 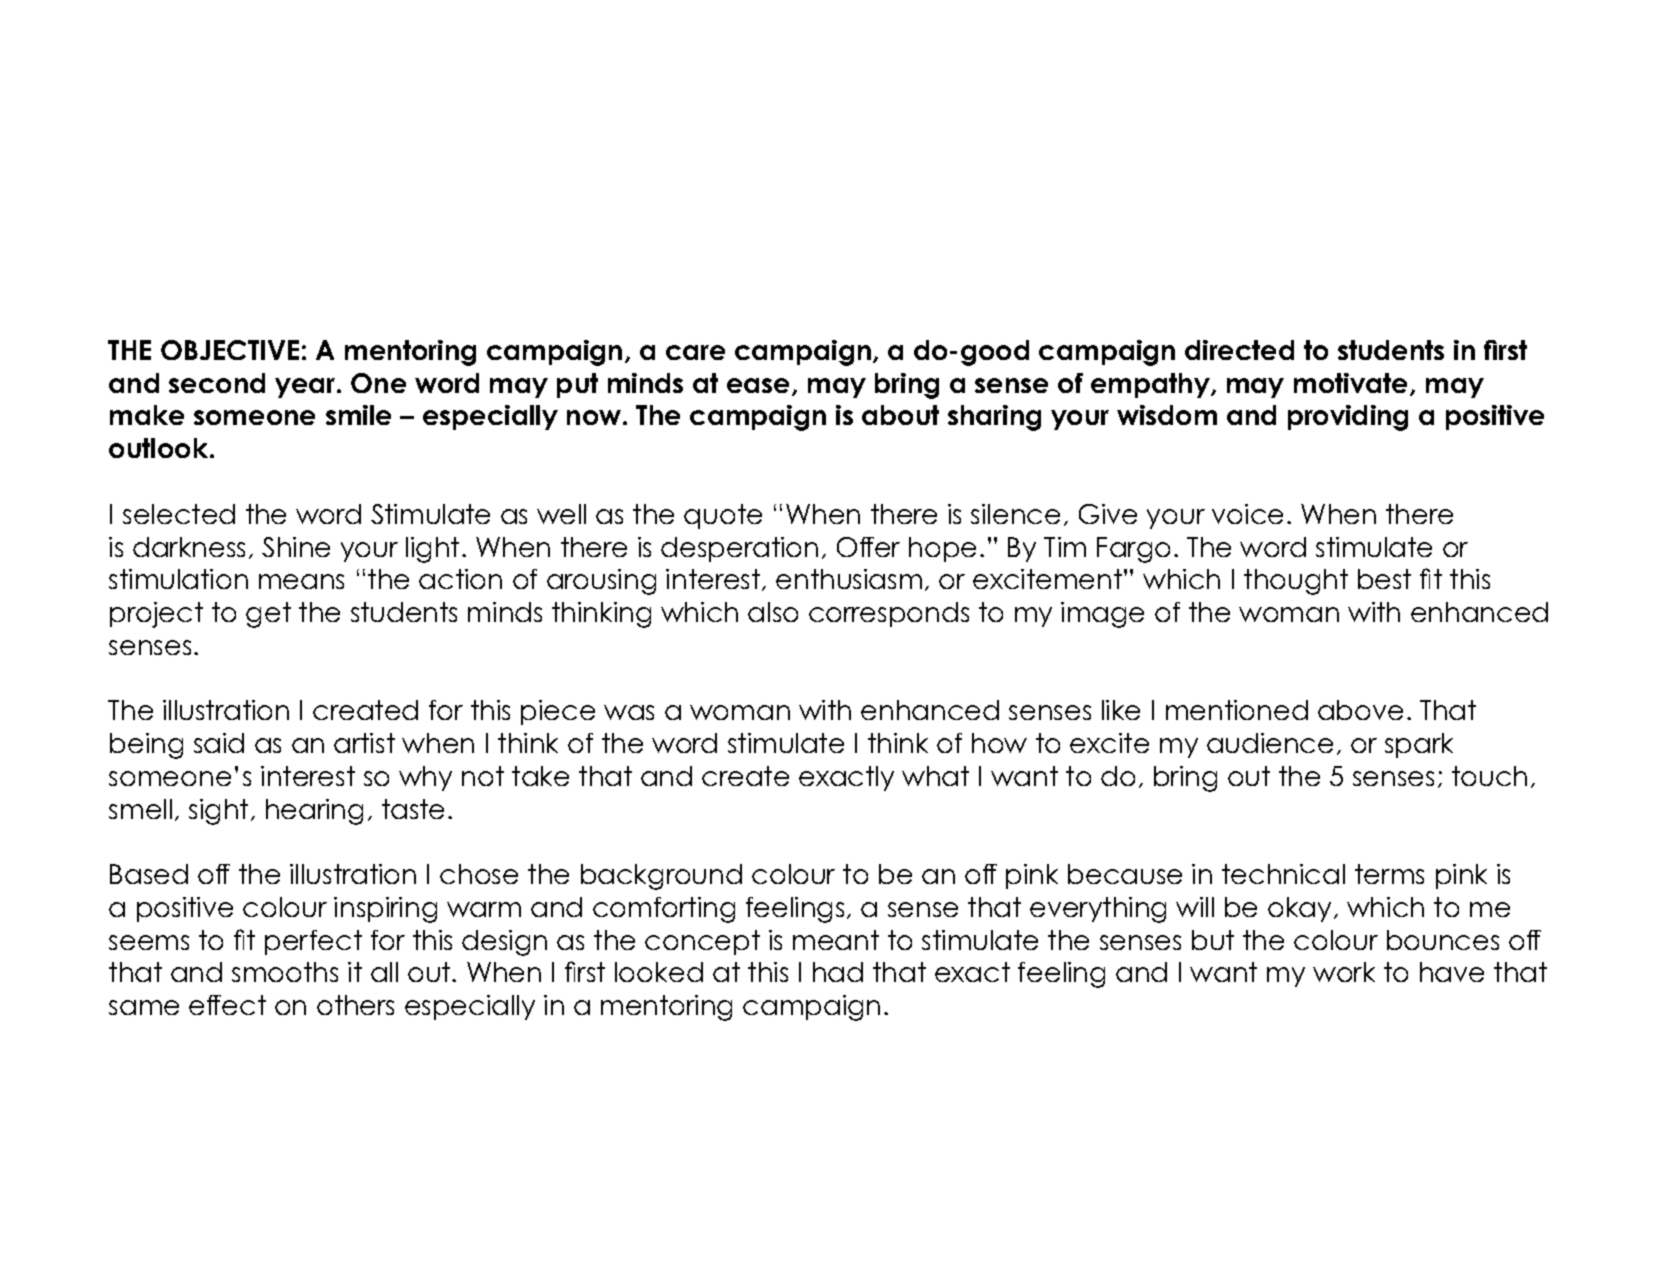 What do you see at coordinates (179, 514) in the page?
I see `selected` at bounding box center [179, 514].
